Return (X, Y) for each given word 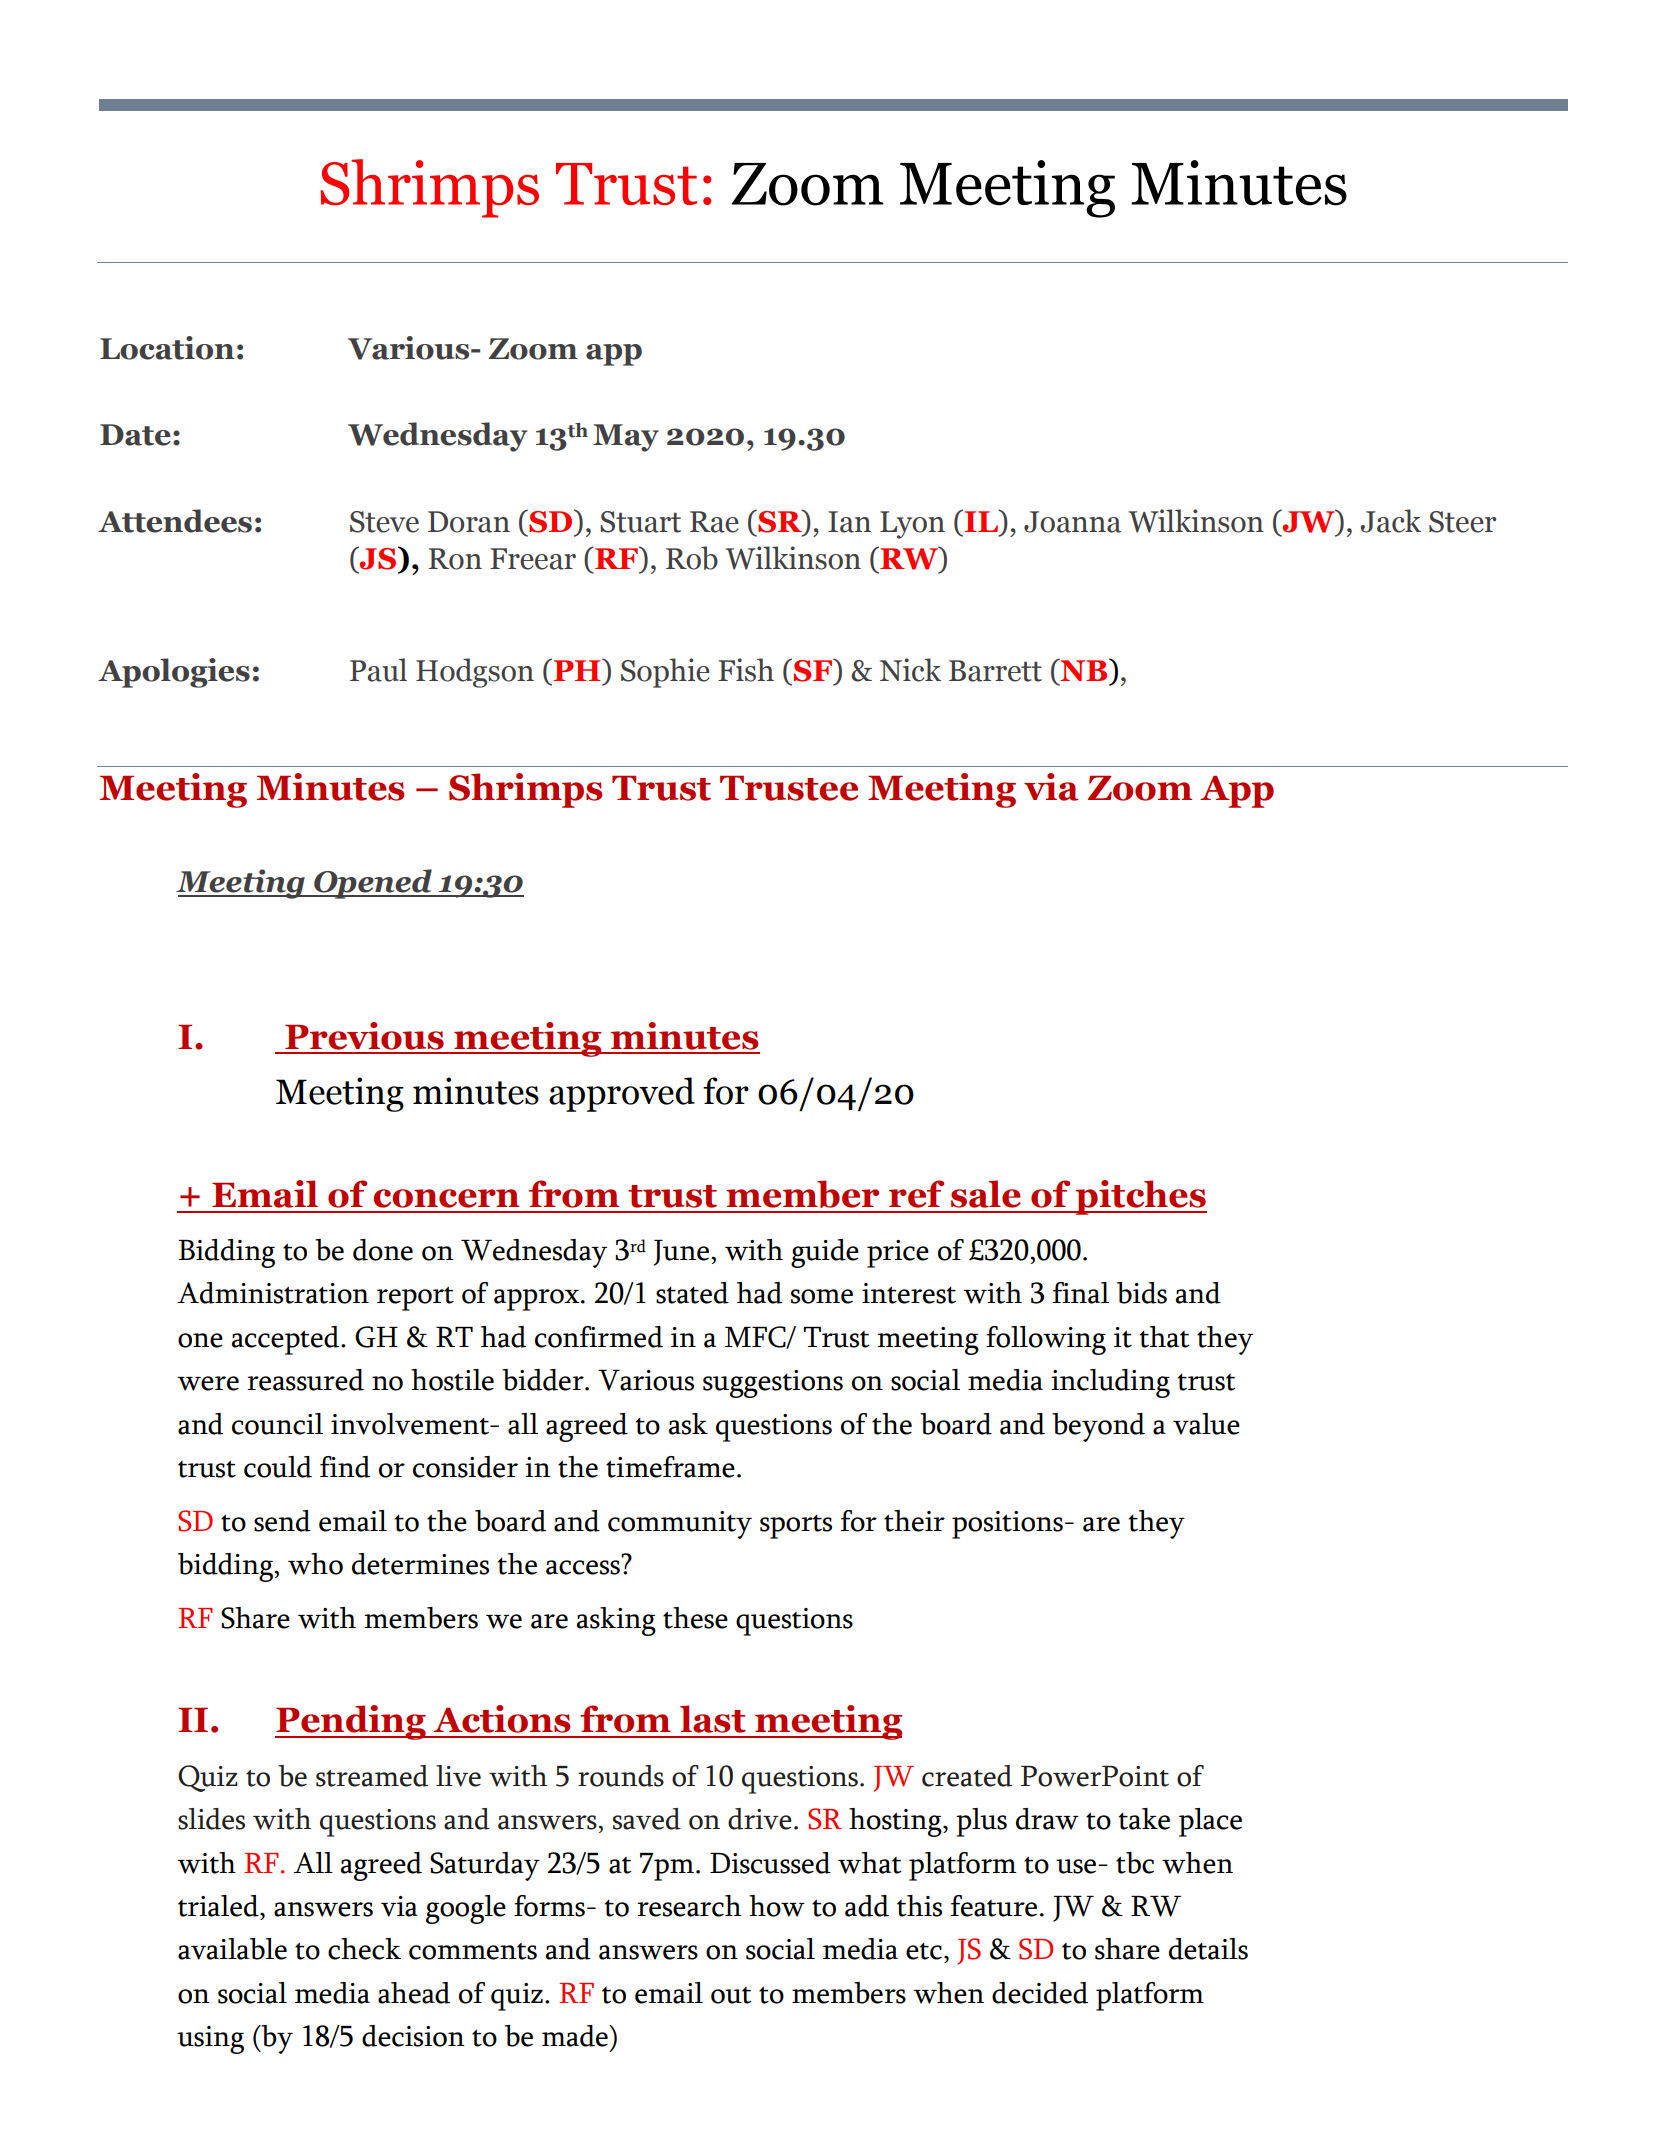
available (232, 1949)
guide (825, 1253)
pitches (1140, 1197)
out (731, 1995)
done (383, 1250)
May (626, 438)
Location (167, 348)
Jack (1391, 521)
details (1208, 1949)
